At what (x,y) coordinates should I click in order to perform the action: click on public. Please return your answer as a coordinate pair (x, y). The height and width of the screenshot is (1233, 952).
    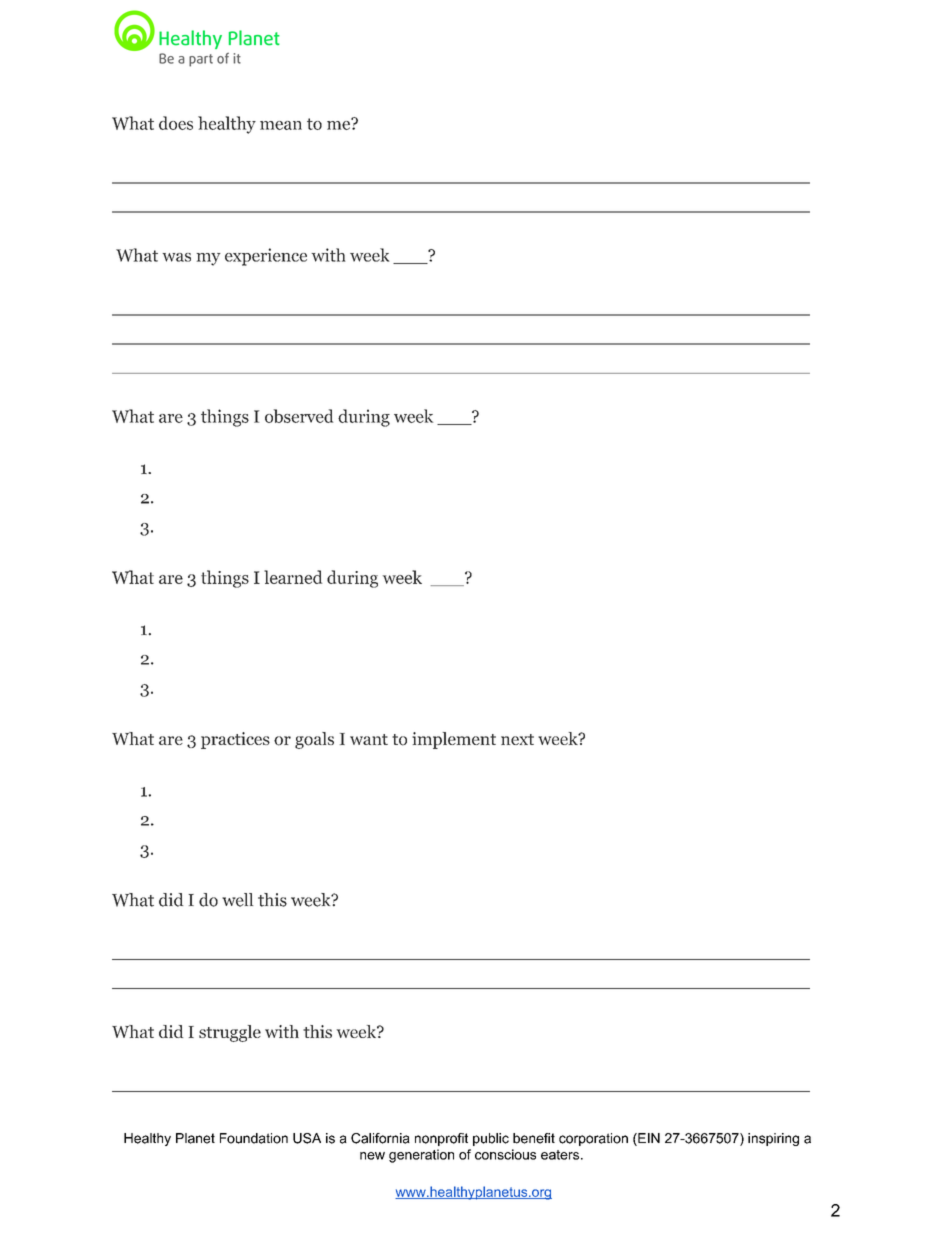
    Looking at the image, I should click on (491, 1139).
